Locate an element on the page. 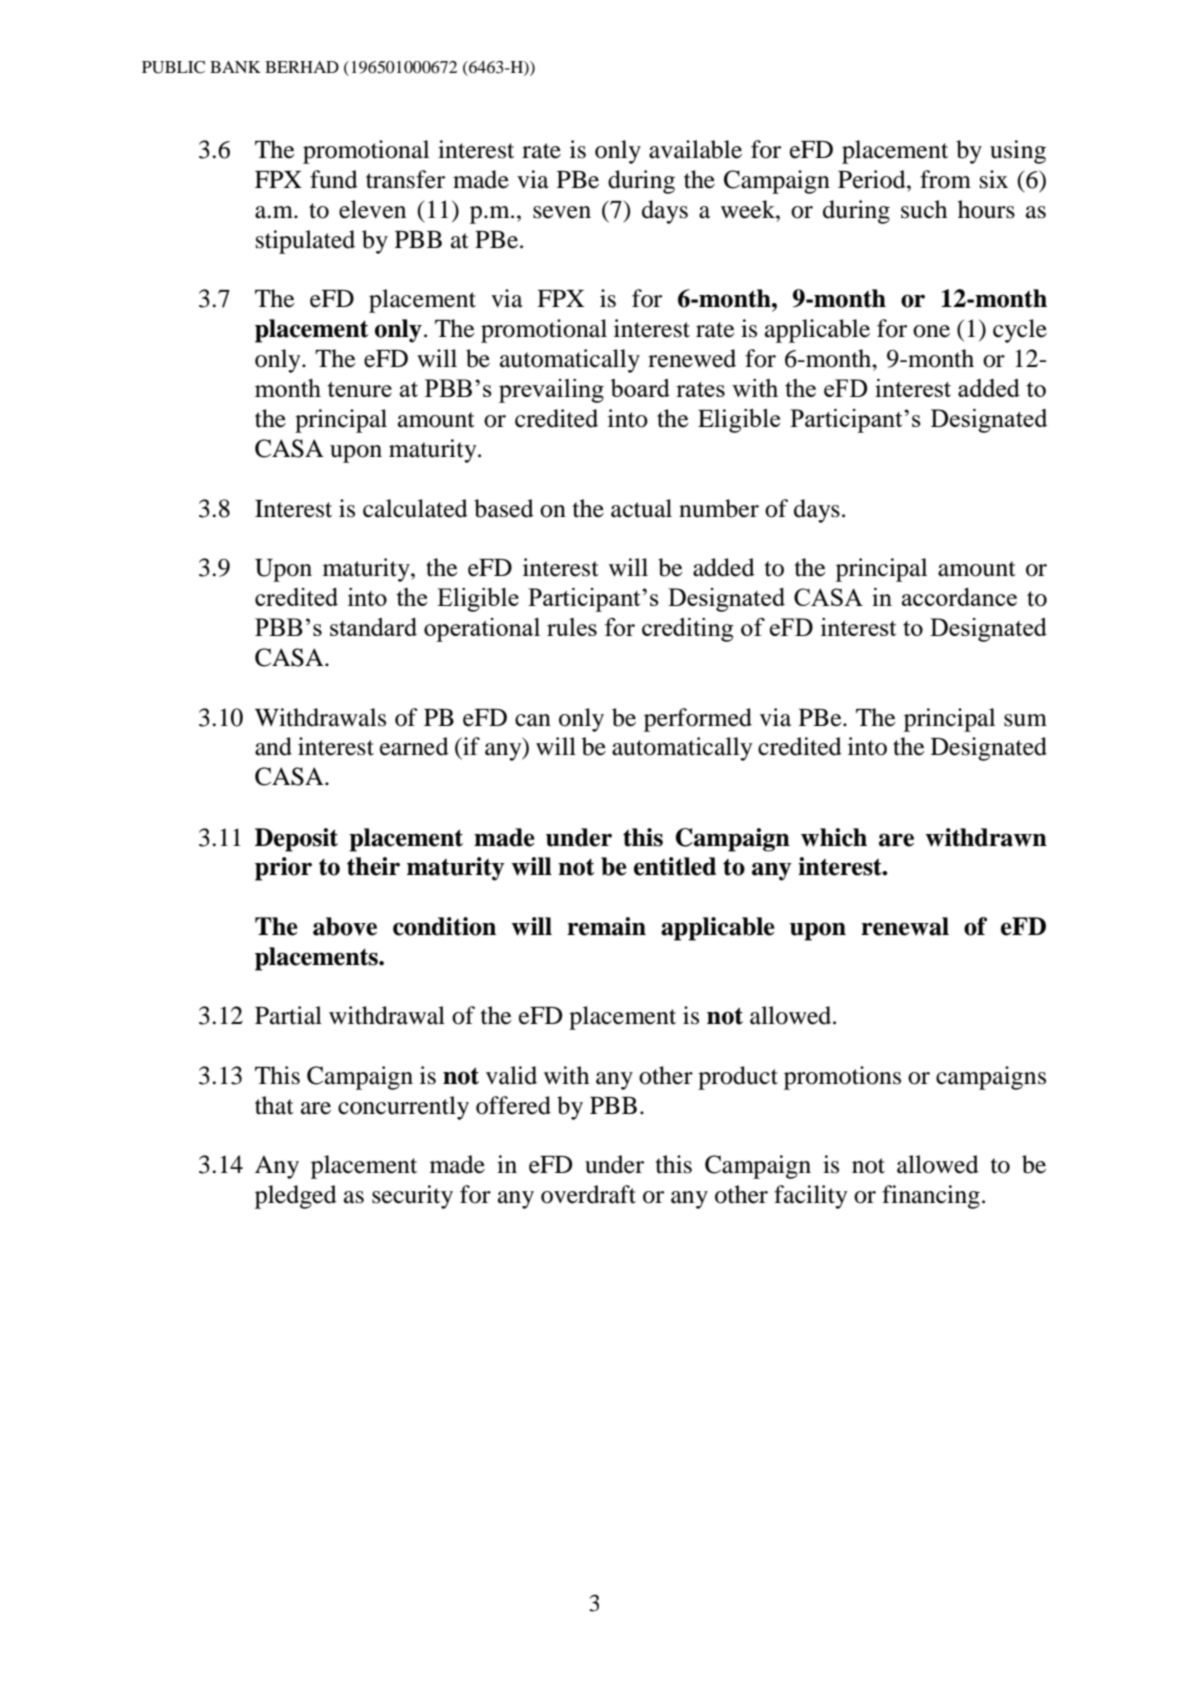 The width and height of the page is (1189, 1681). available is located at coordinates (695, 149).
